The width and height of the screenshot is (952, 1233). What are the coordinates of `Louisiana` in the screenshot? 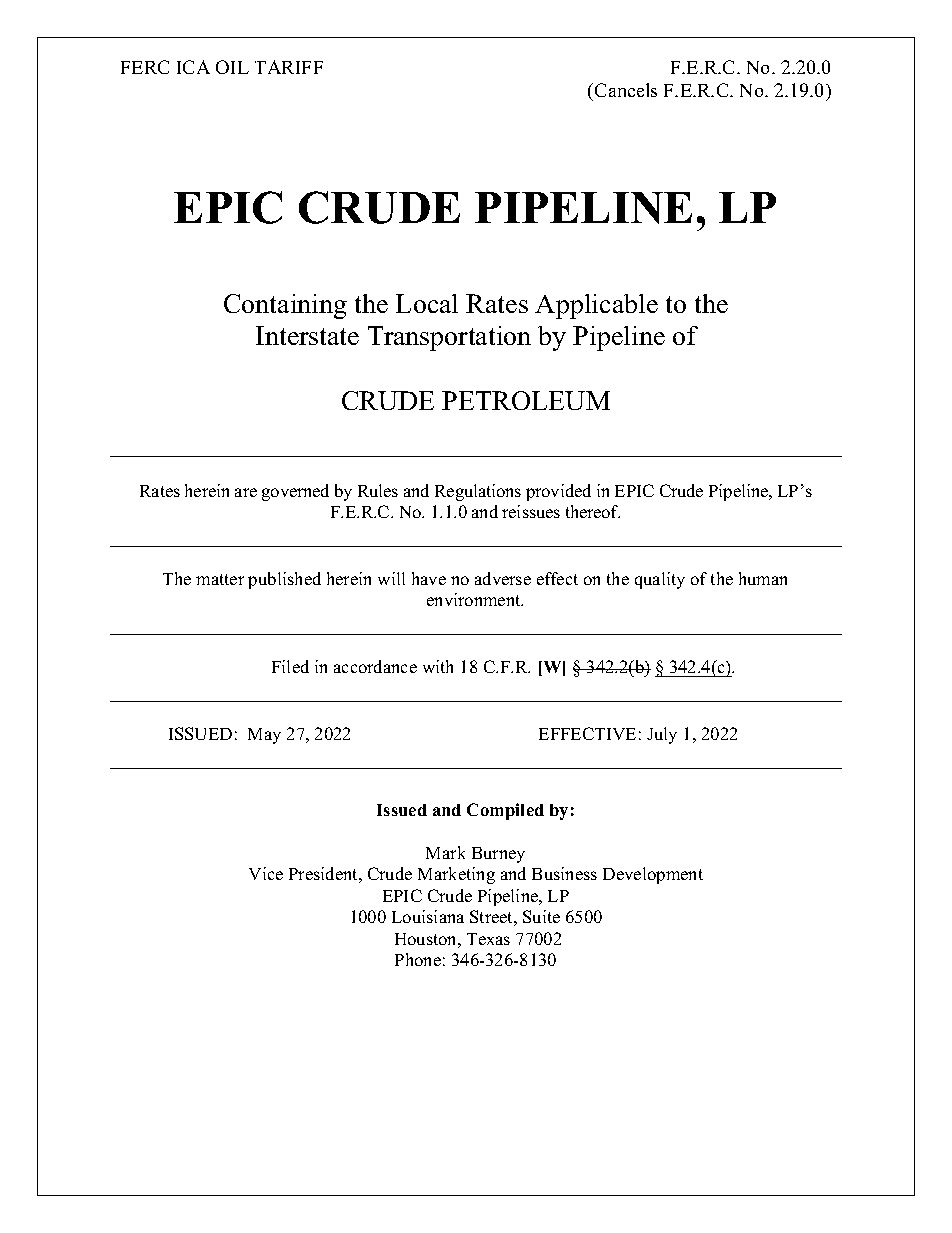 It's located at (428, 916).
